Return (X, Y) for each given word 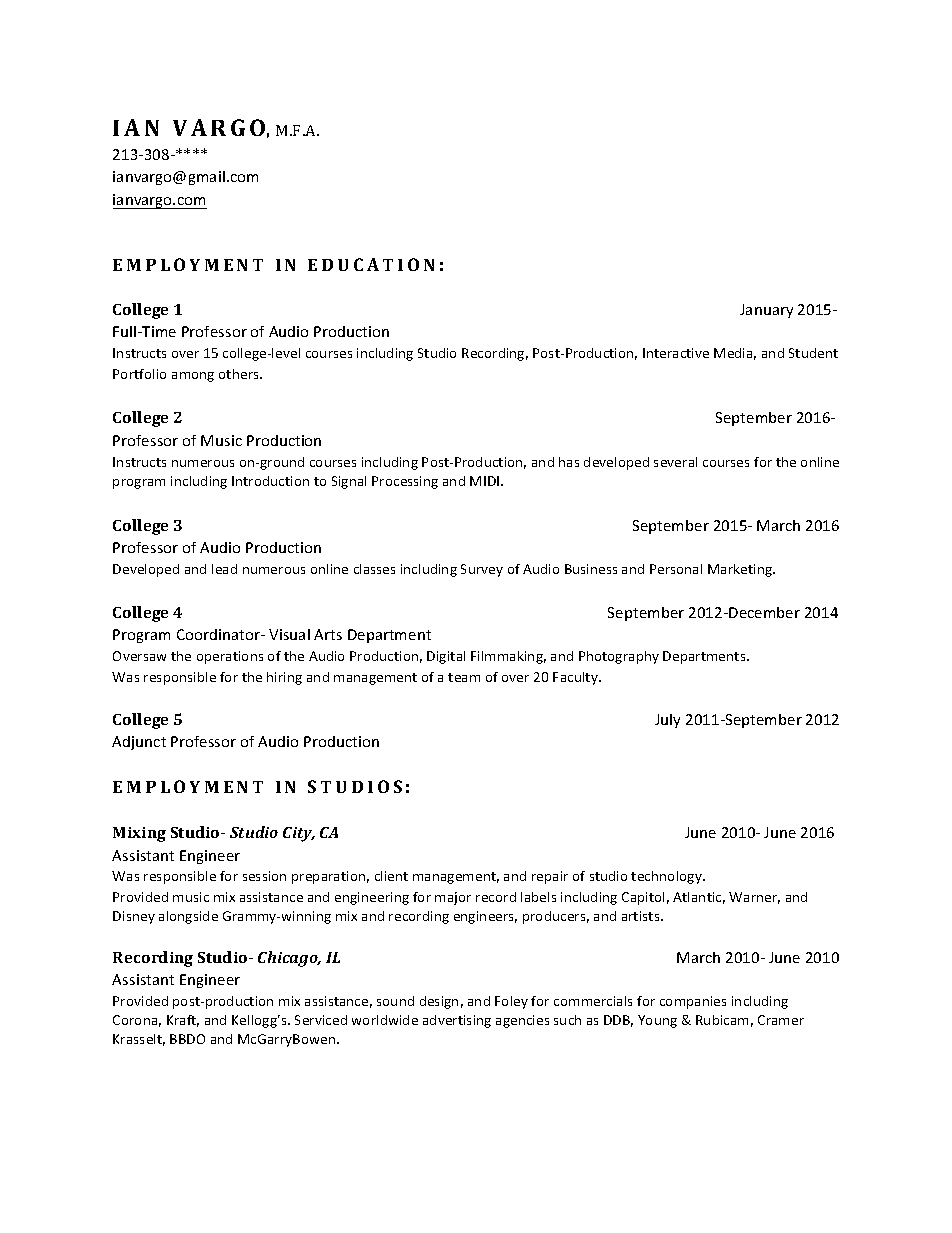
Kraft (183, 1021)
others (240, 374)
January (766, 311)
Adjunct (139, 743)
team (464, 677)
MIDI (486, 481)
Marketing (741, 570)
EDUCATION (371, 264)
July (667, 721)
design (439, 1002)
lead (224, 569)
